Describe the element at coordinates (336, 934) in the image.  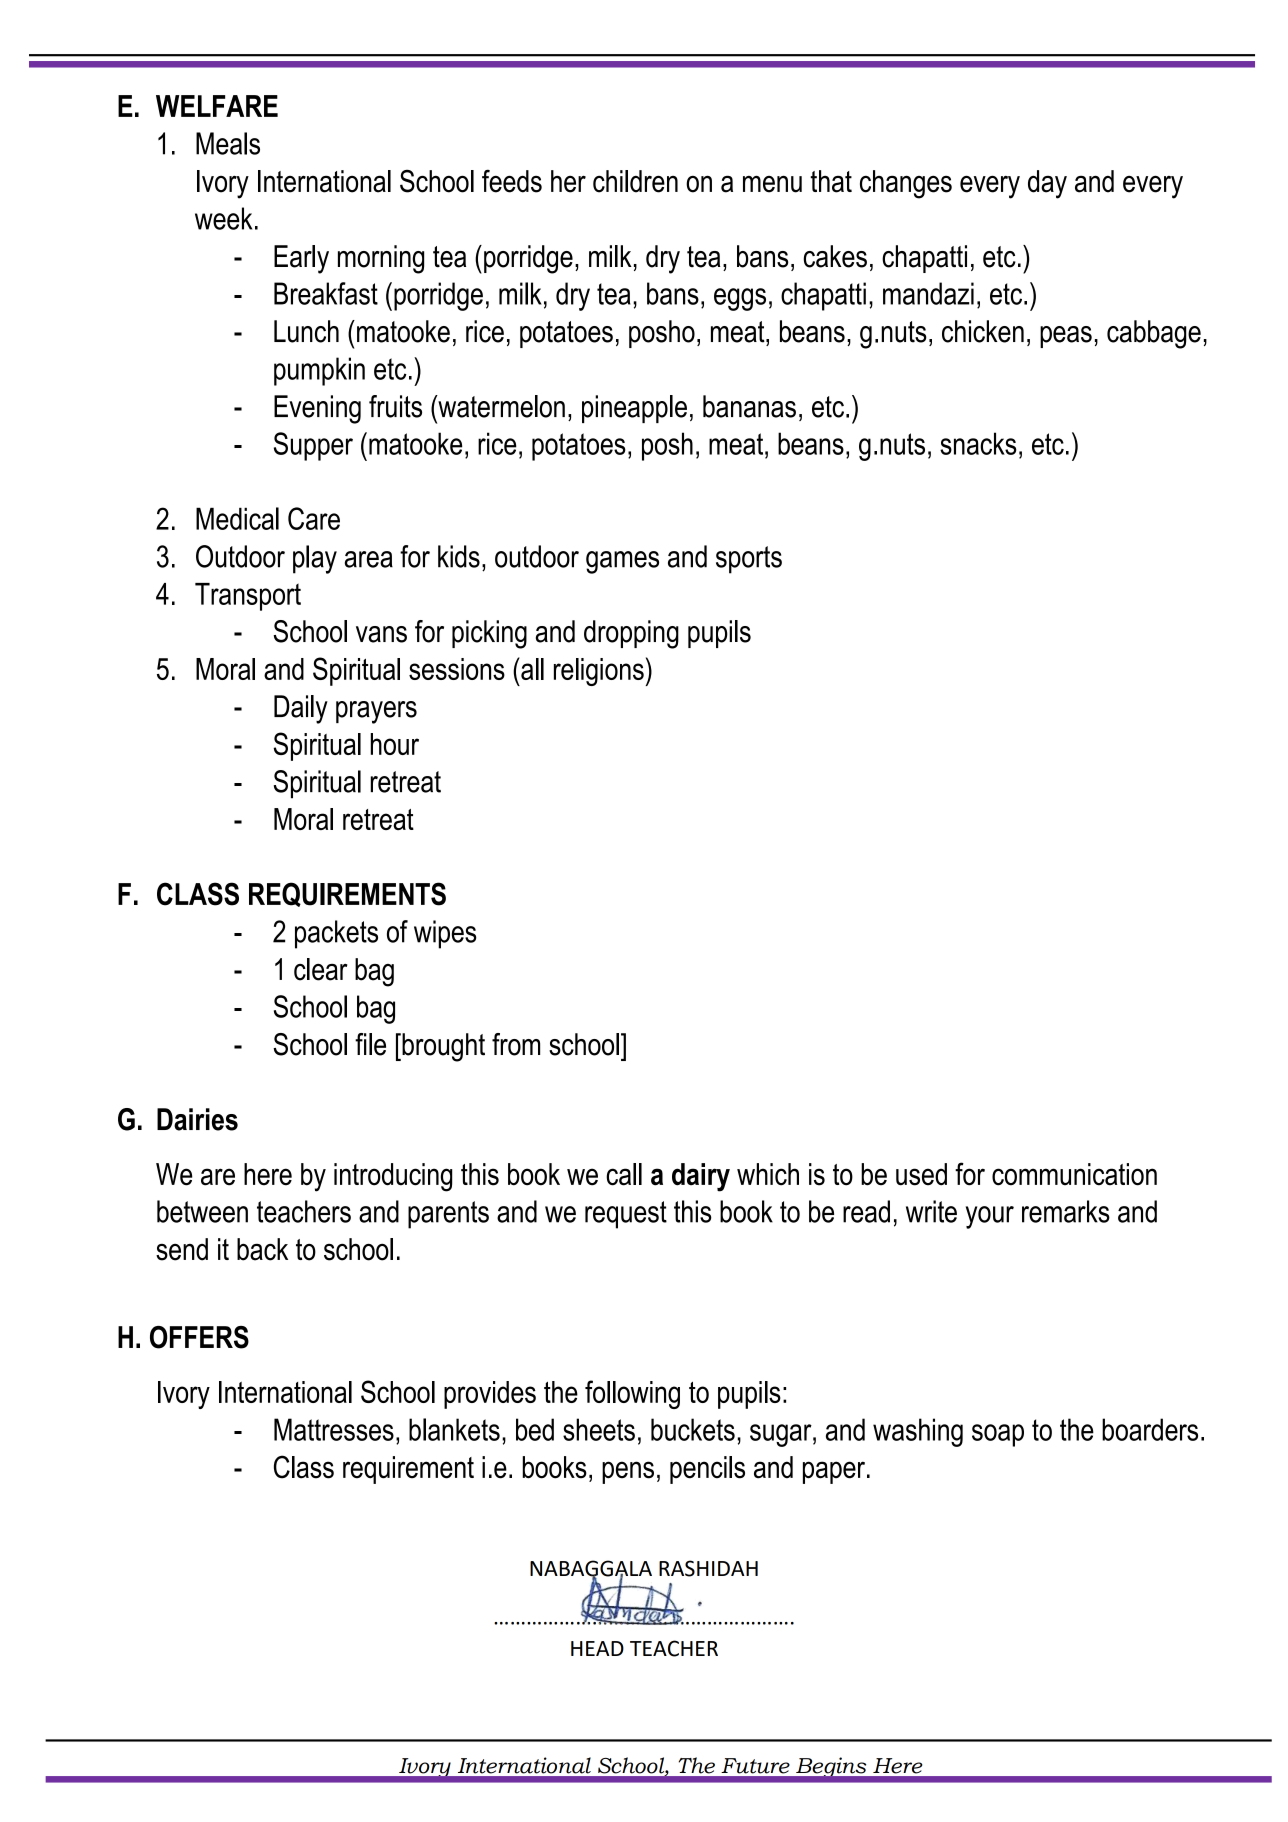
I see `packets` at that location.
